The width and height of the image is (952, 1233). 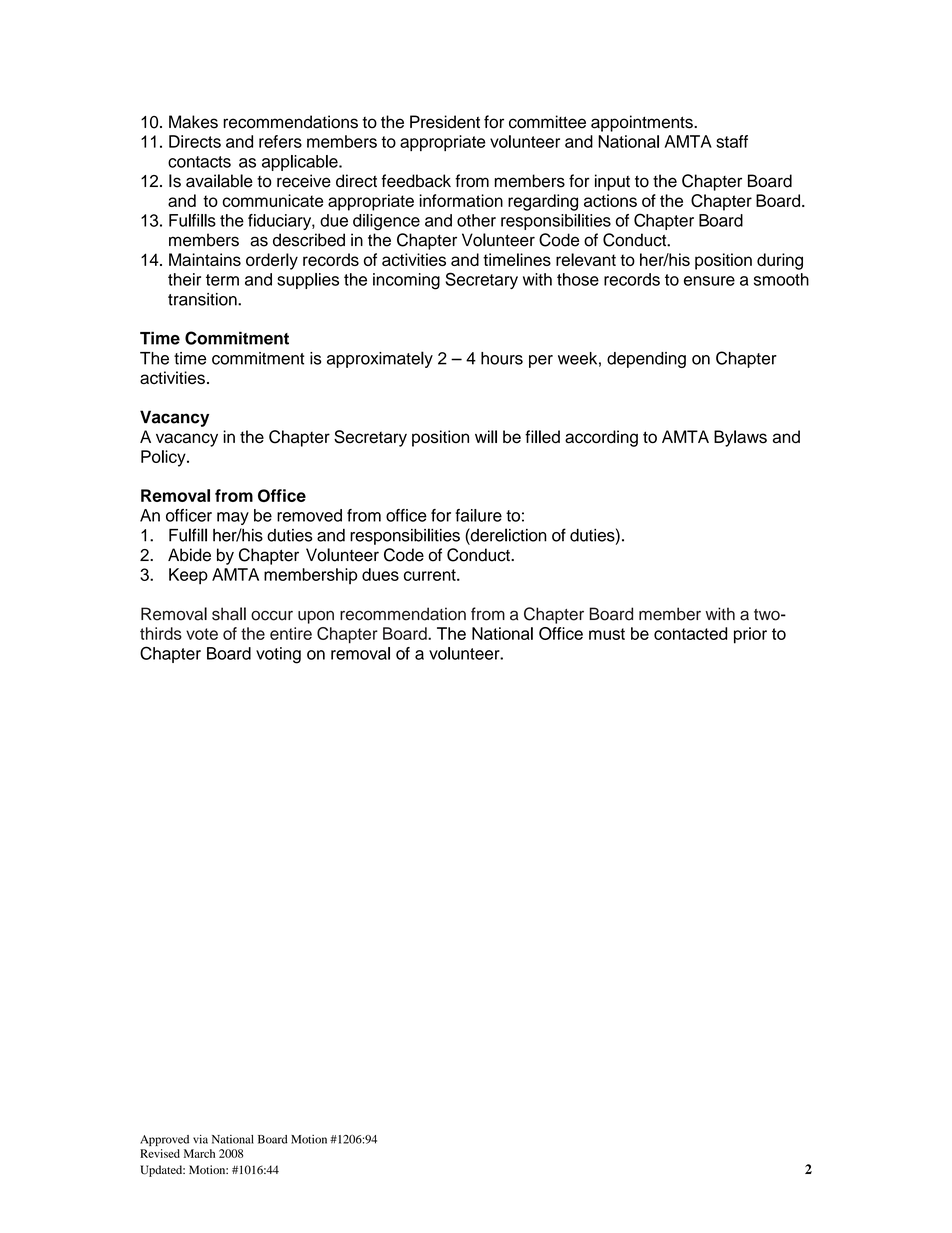 I want to click on contacts, so click(x=199, y=162).
